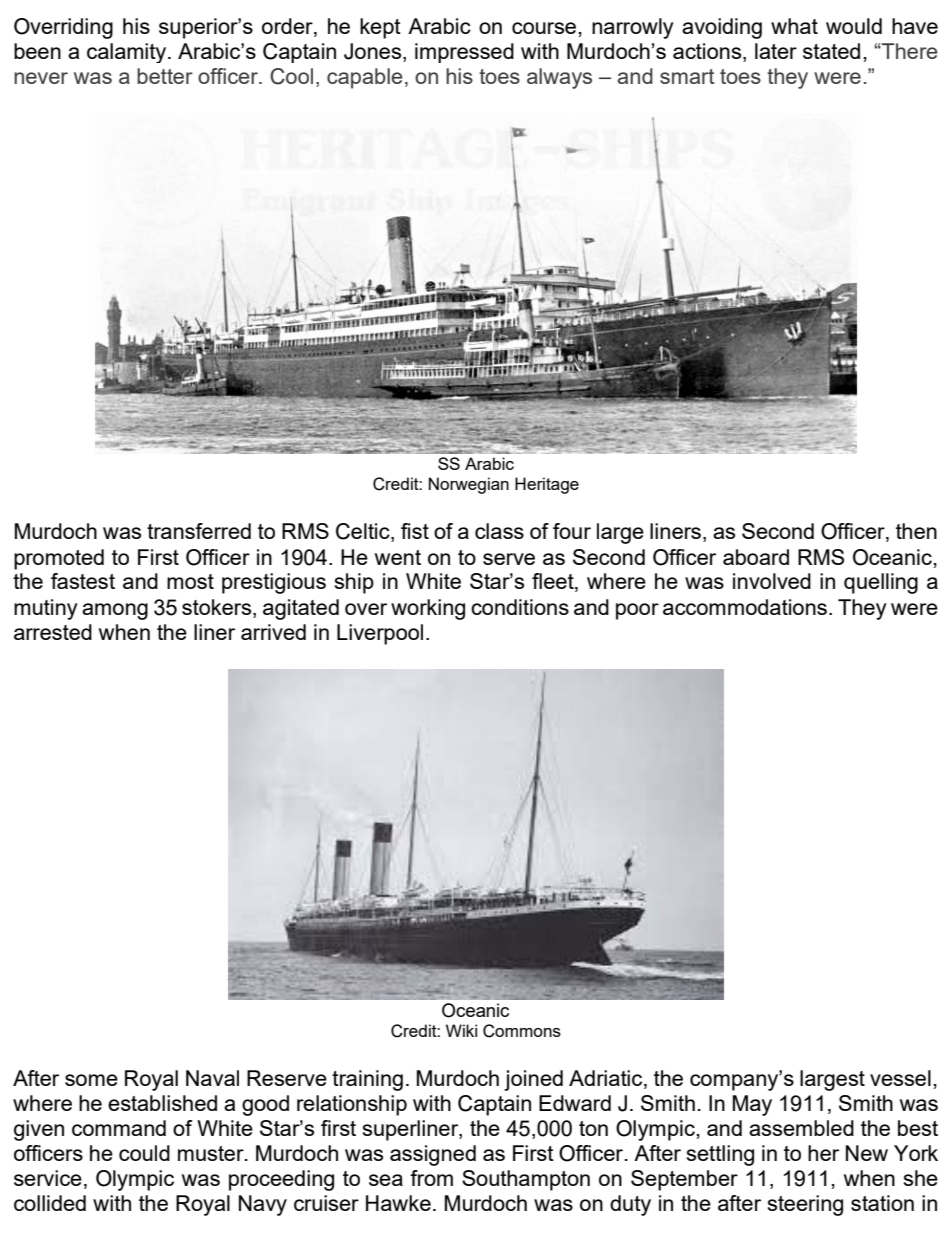 The image size is (952, 1233). What do you see at coordinates (745, 607) in the screenshot?
I see `accommodations` at bounding box center [745, 607].
